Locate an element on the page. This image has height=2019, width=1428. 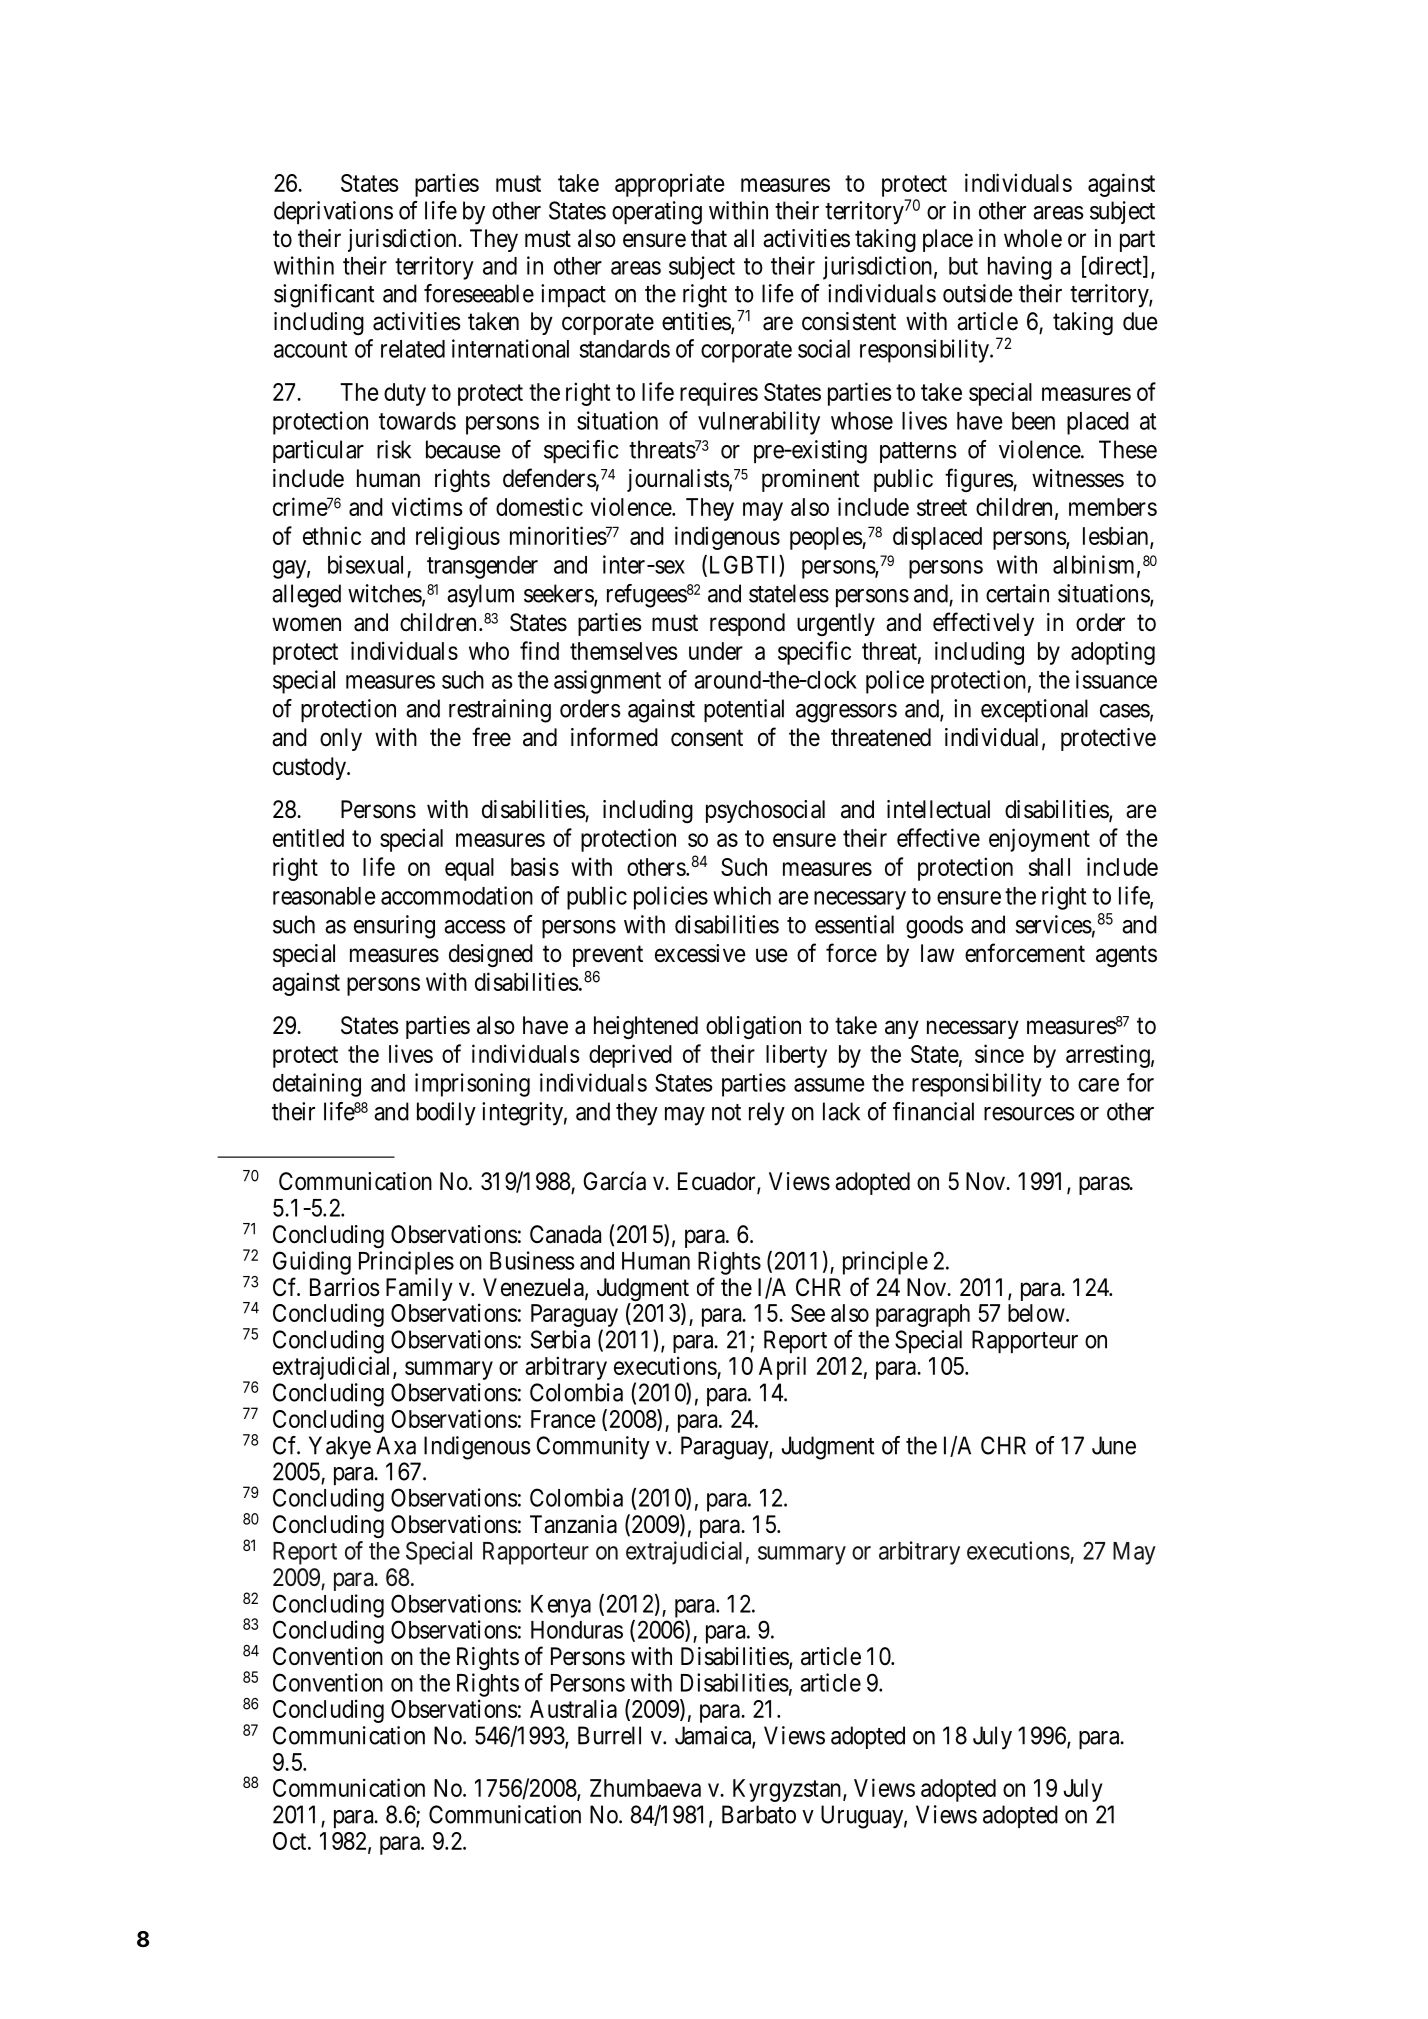
April is located at coordinates (782, 1368).
